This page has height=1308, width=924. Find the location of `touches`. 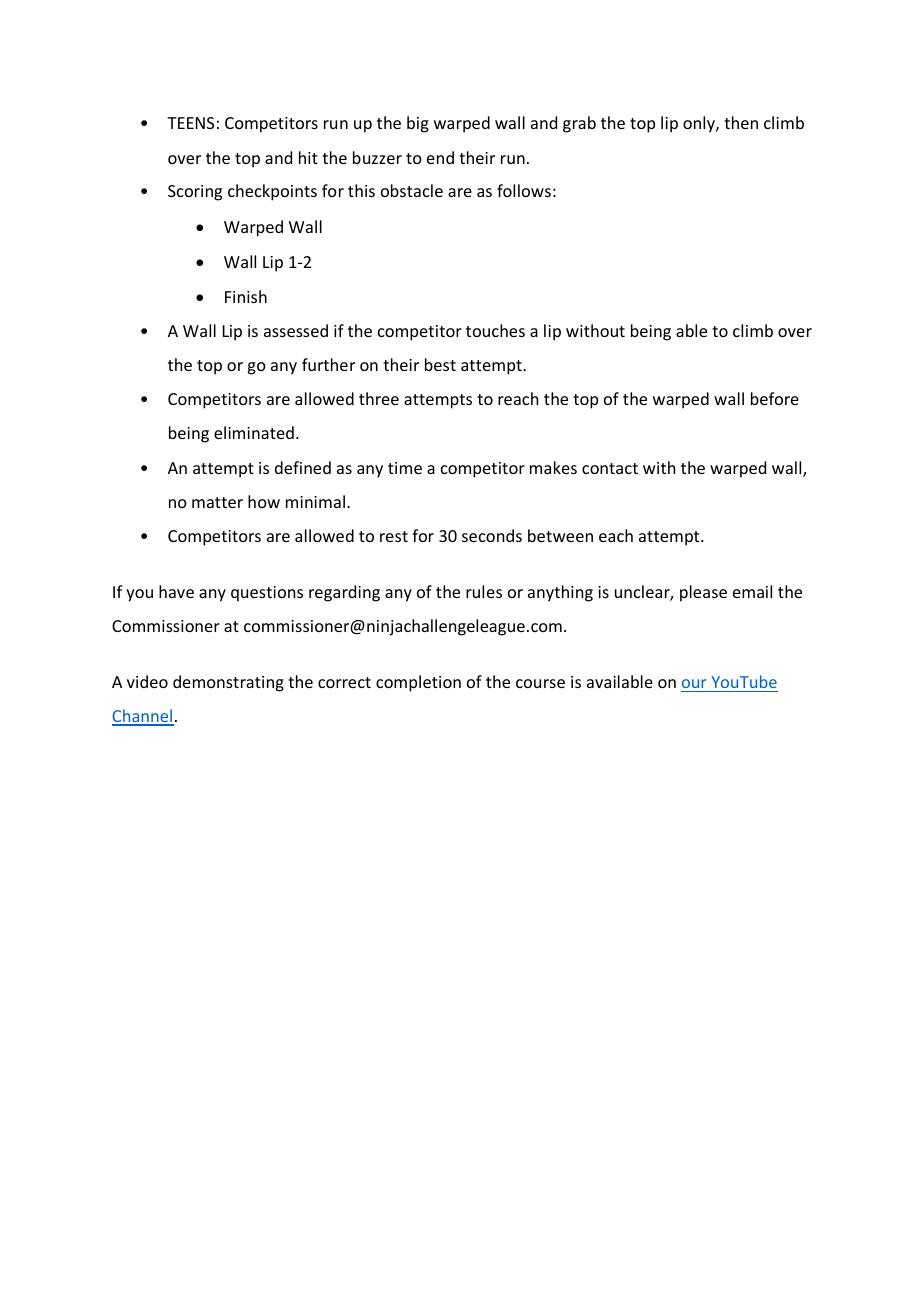

touches is located at coordinates (495, 330).
